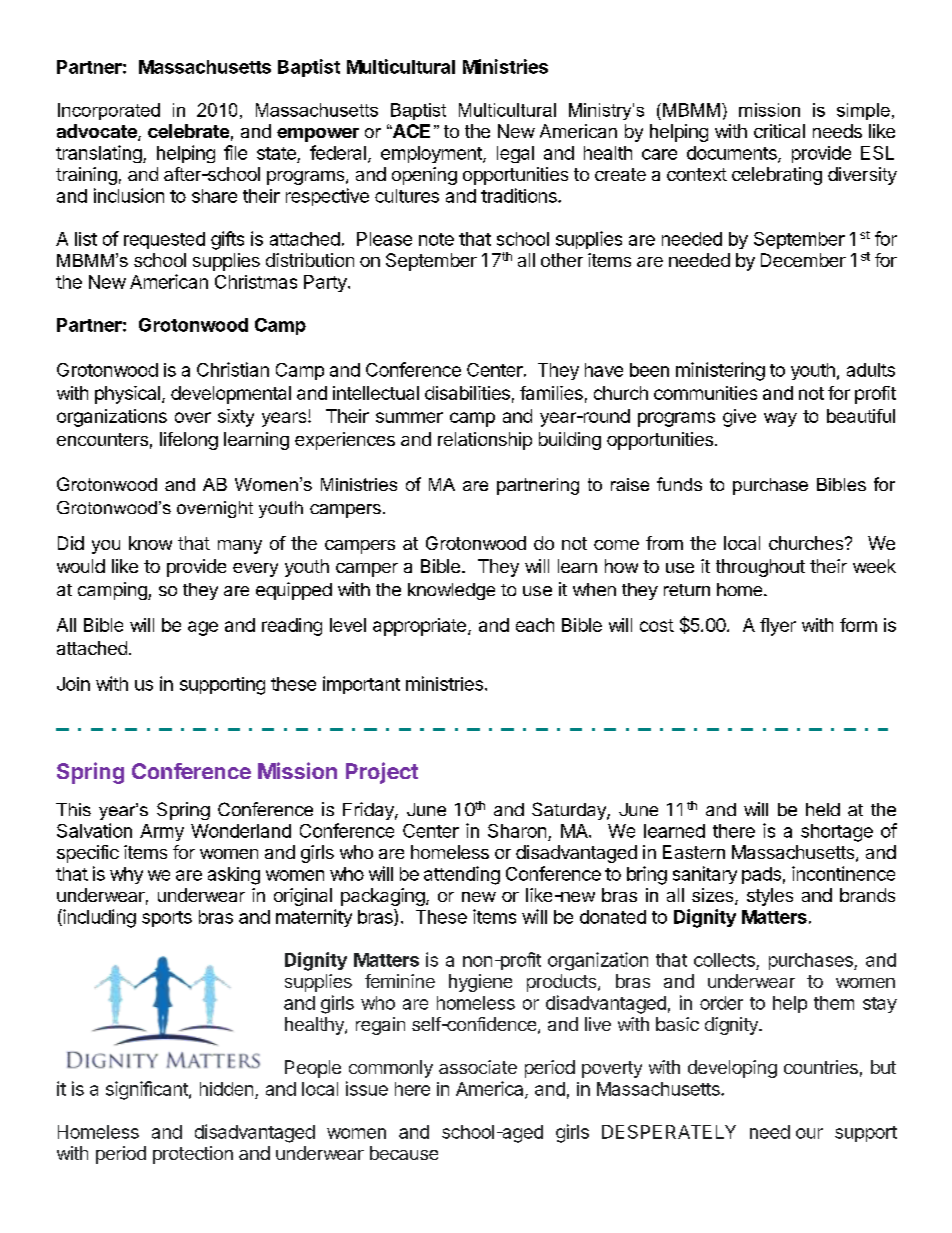 This screenshot has width=952, height=1233. I want to click on way, so click(780, 419).
